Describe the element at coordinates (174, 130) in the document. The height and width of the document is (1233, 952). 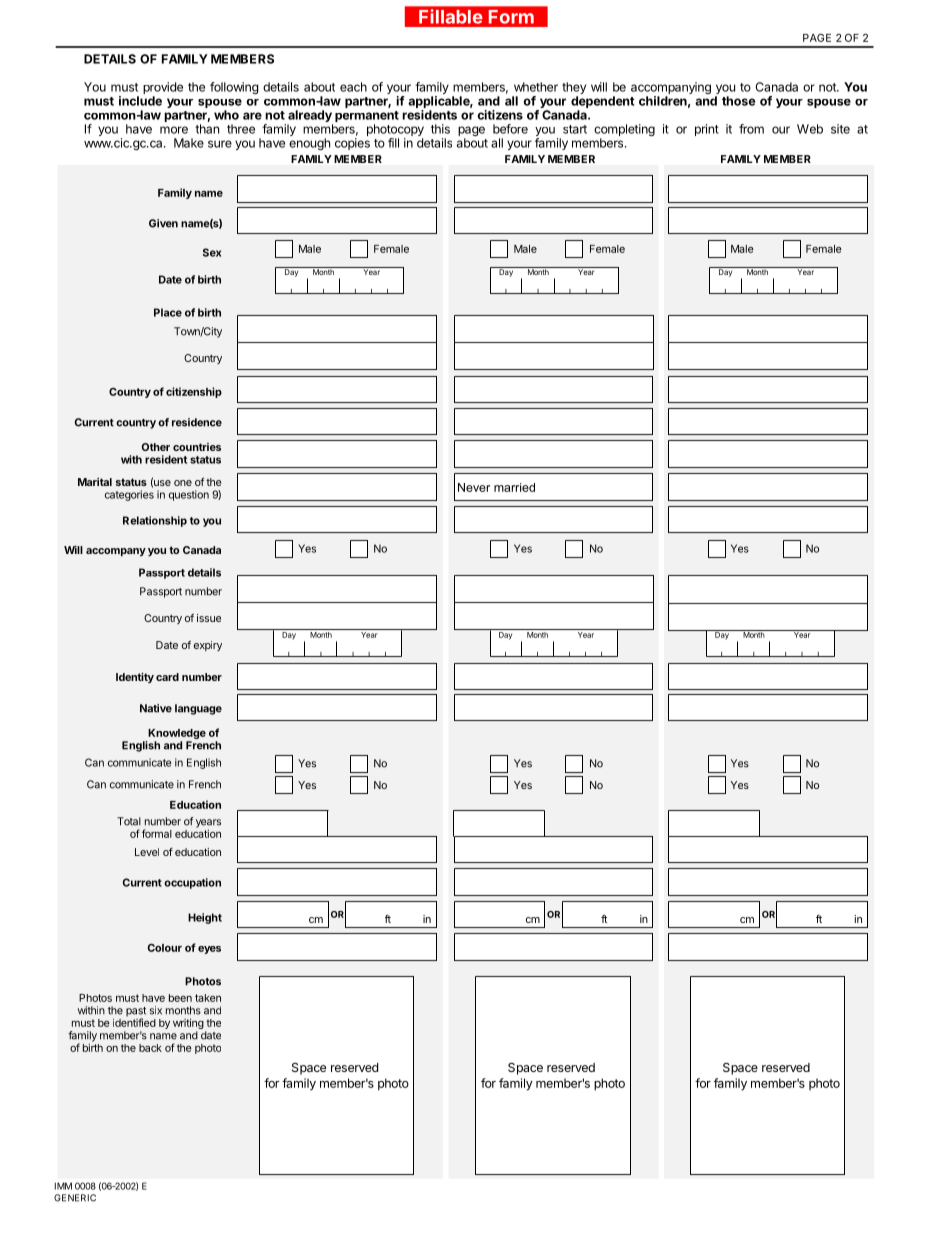
I see `more` at that location.
